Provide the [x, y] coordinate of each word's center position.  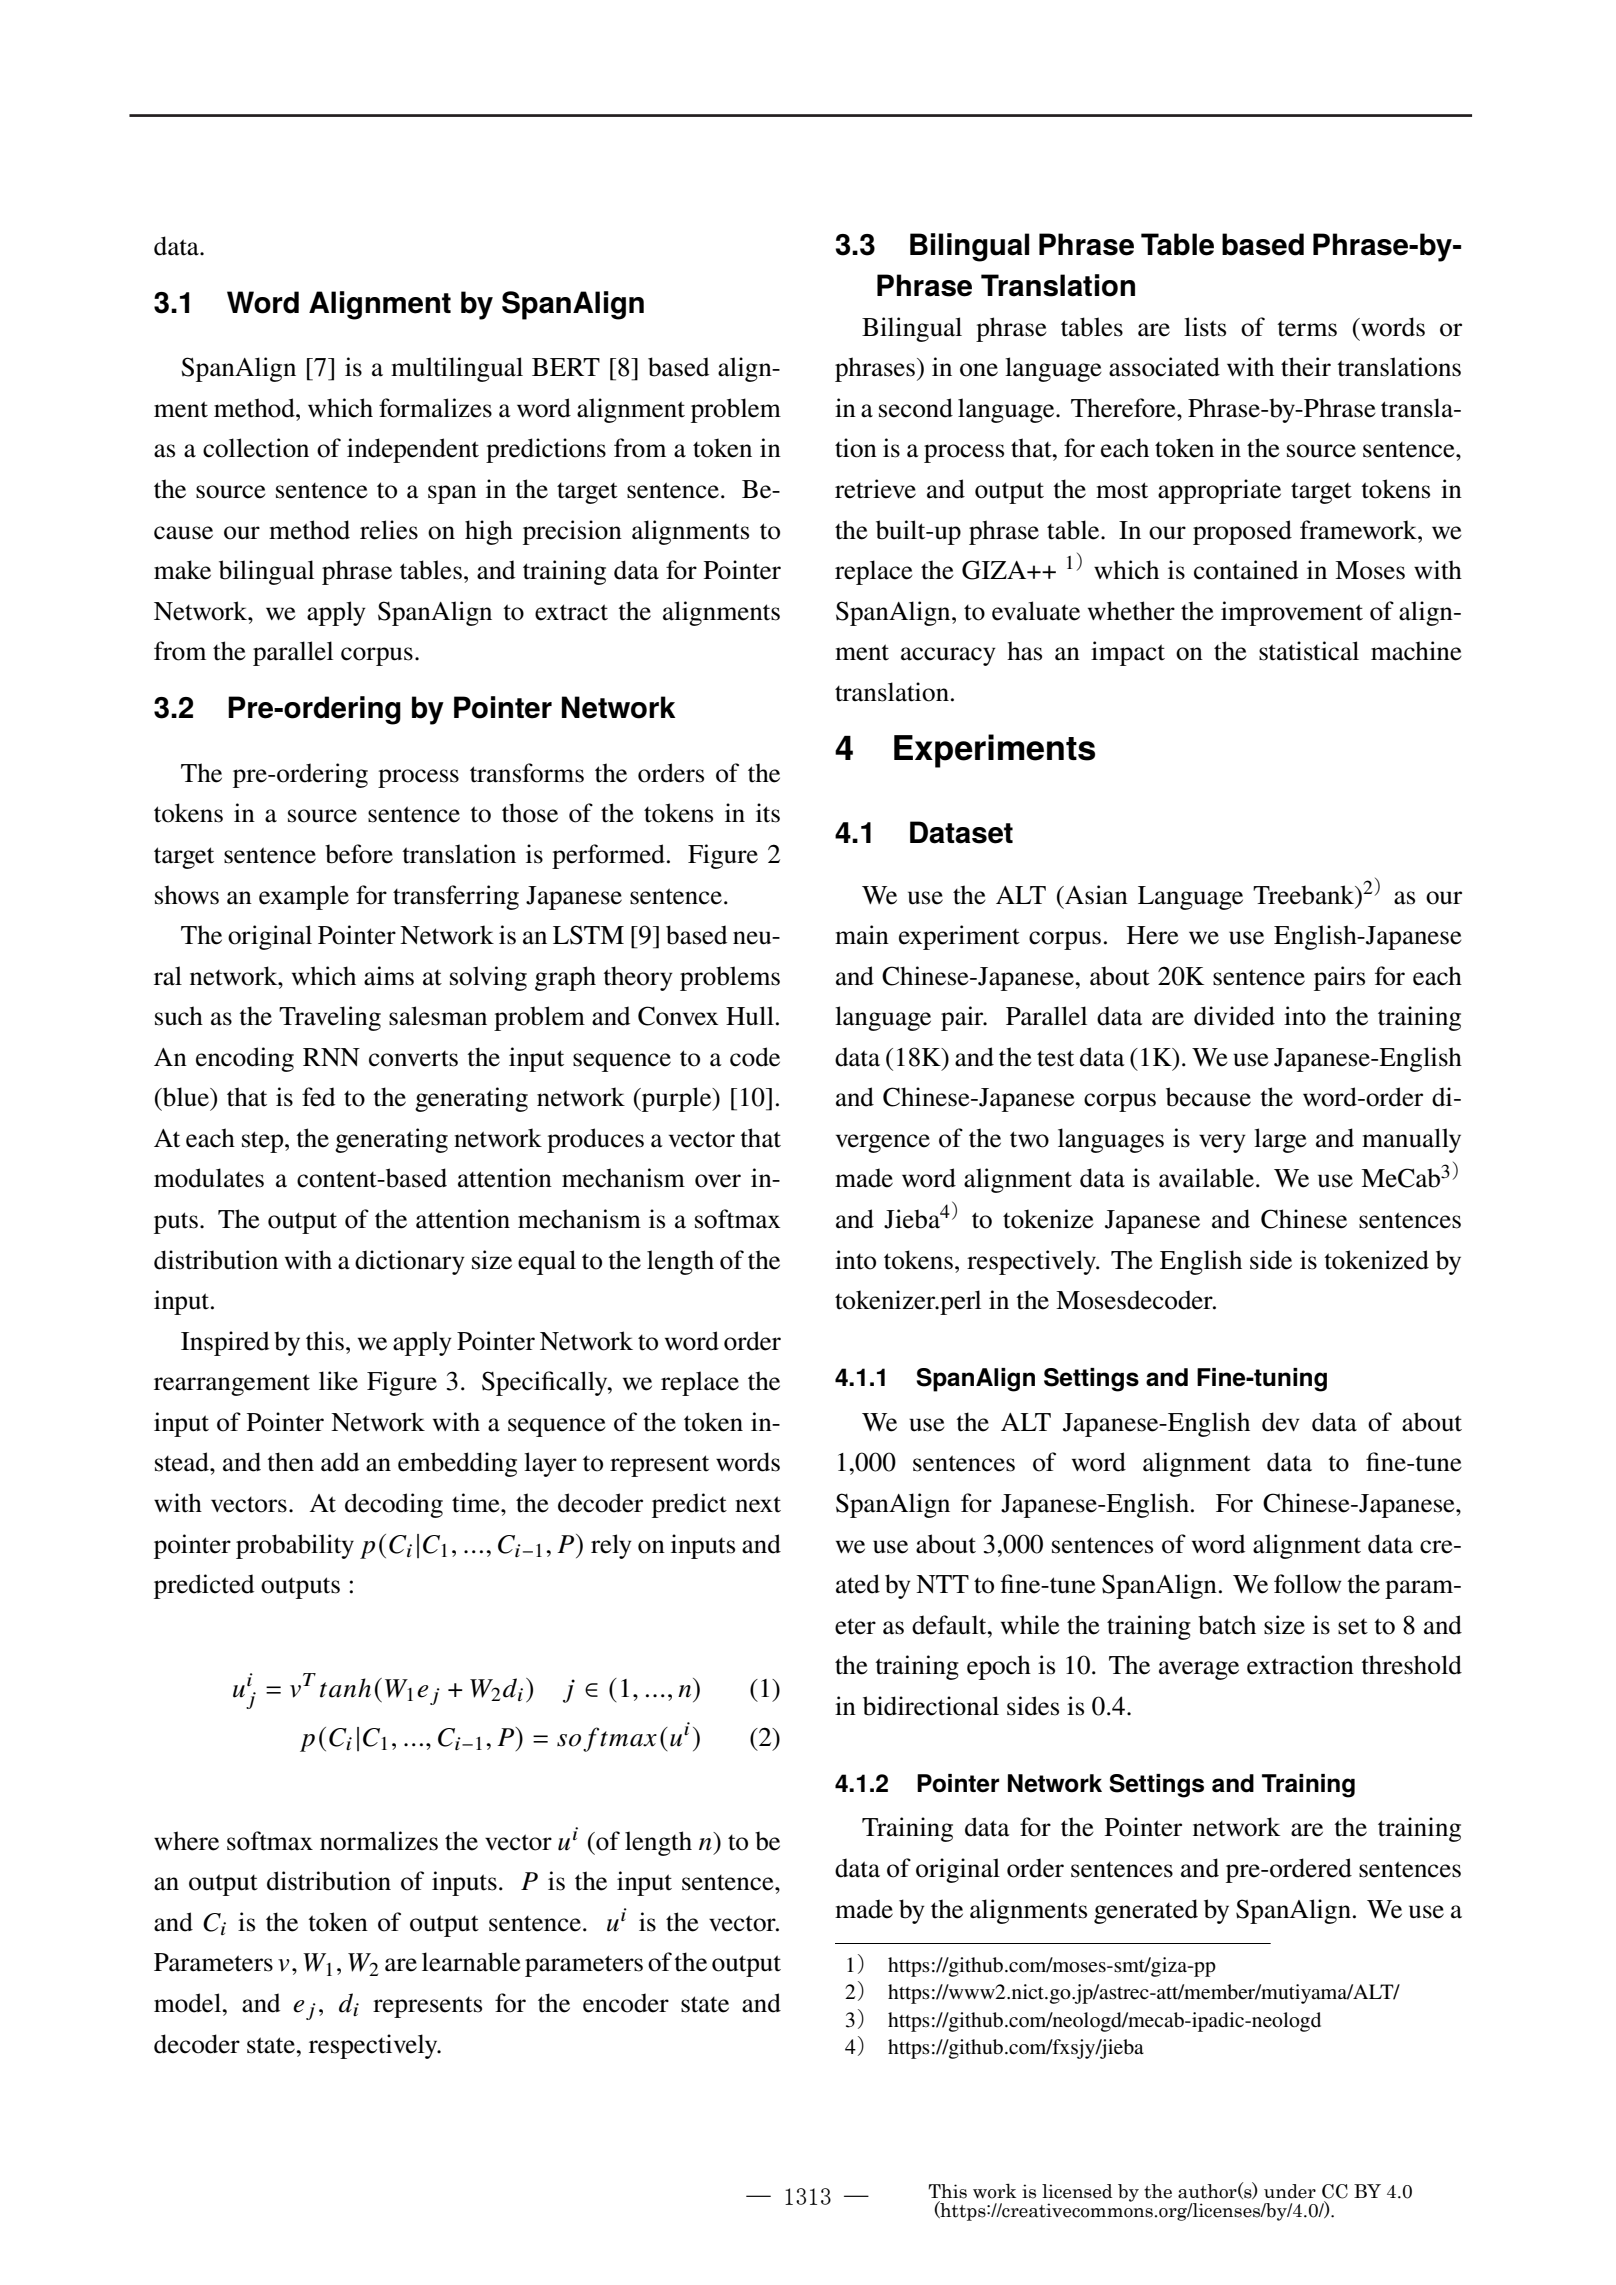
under [1290, 2191]
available [1208, 1178]
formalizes [435, 408]
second [916, 408]
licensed [1077, 2191]
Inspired [225, 1343]
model [188, 2003]
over [718, 1181]
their [1306, 367]
